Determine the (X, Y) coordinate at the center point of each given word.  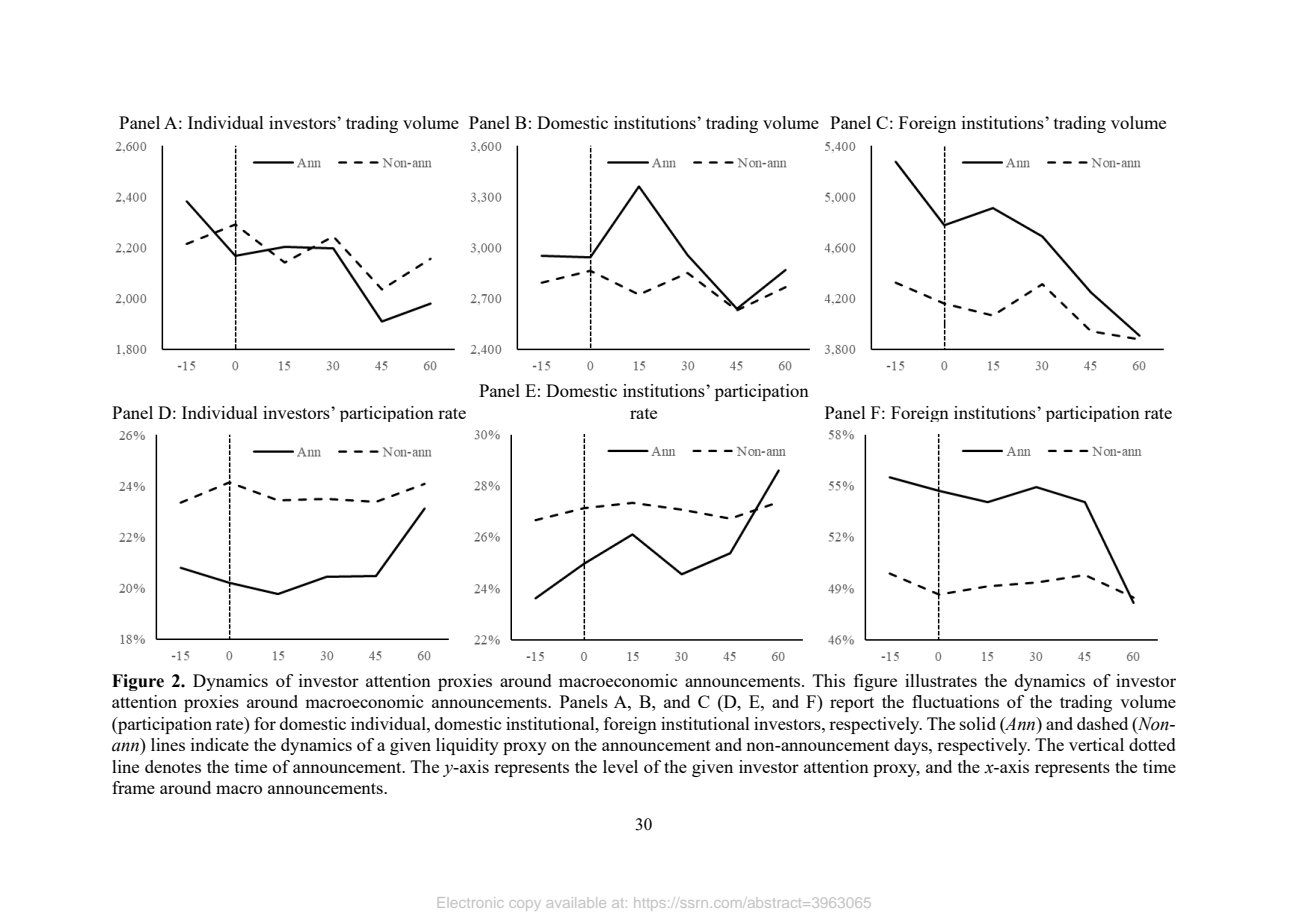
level (620, 766)
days (912, 746)
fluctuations (955, 701)
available (576, 902)
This (829, 680)
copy (525, 905)
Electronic (470, 902)
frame (133, 787)
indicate (220, 744)
